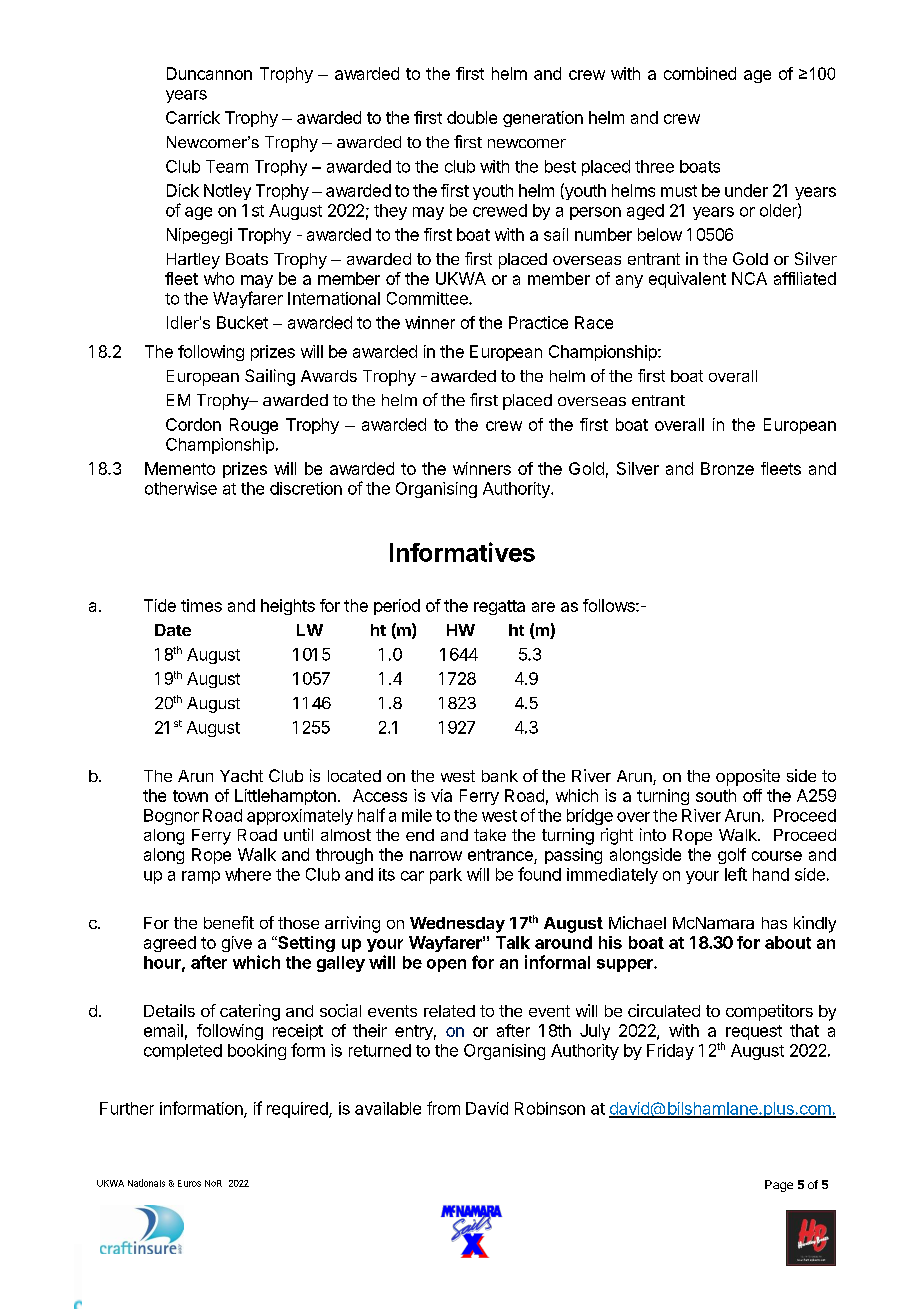 This screenshot has width=924, height=1309. What do you see at coordinates (687, 280) in the screenshot?
I see `equivalent` at bounding box center [687, 280].
